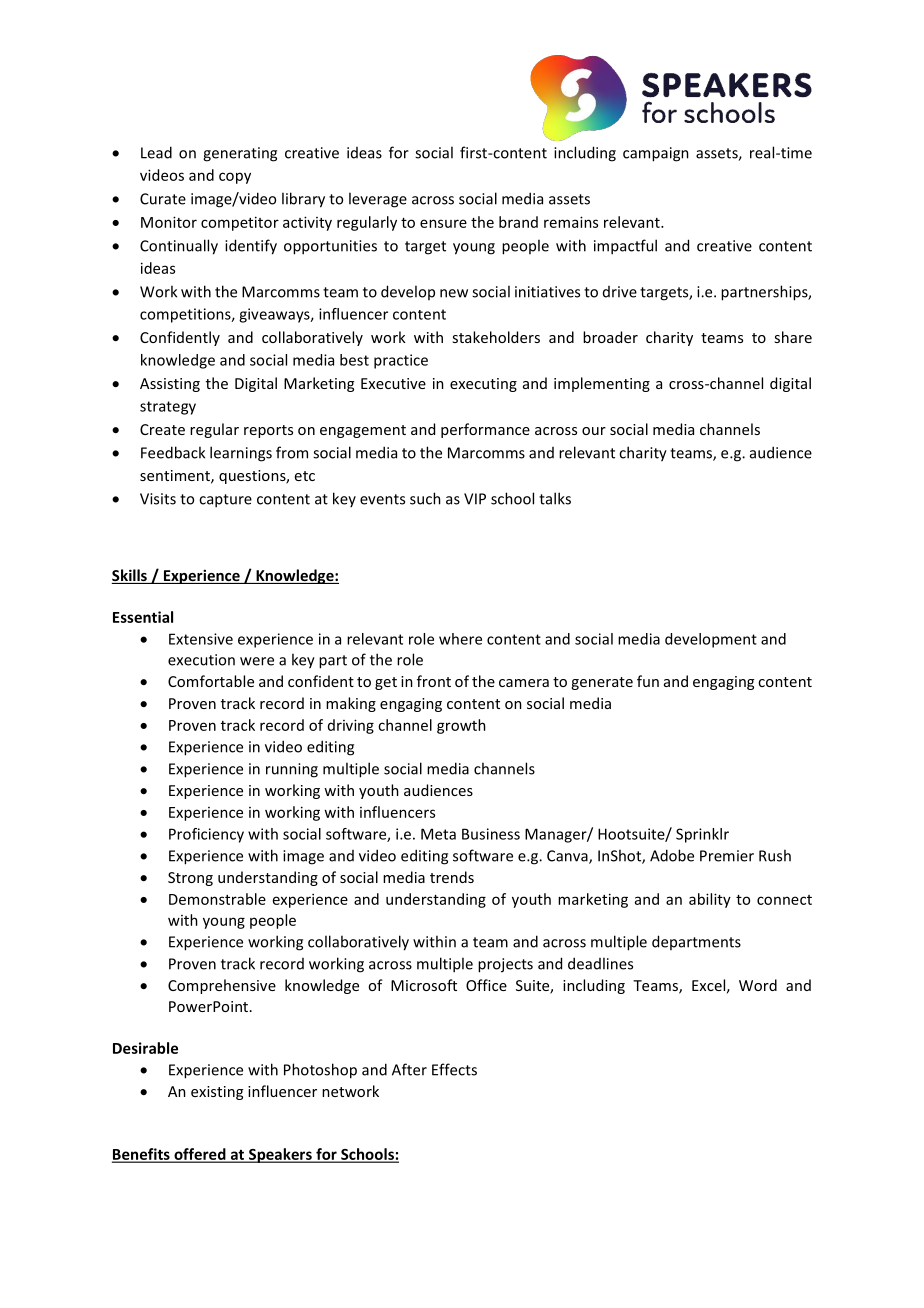 The image size is (924, 1308). What do you see at coordinates (443, 223) in the screenshot?
I see `ensure` at bounding box center [443, 223].
